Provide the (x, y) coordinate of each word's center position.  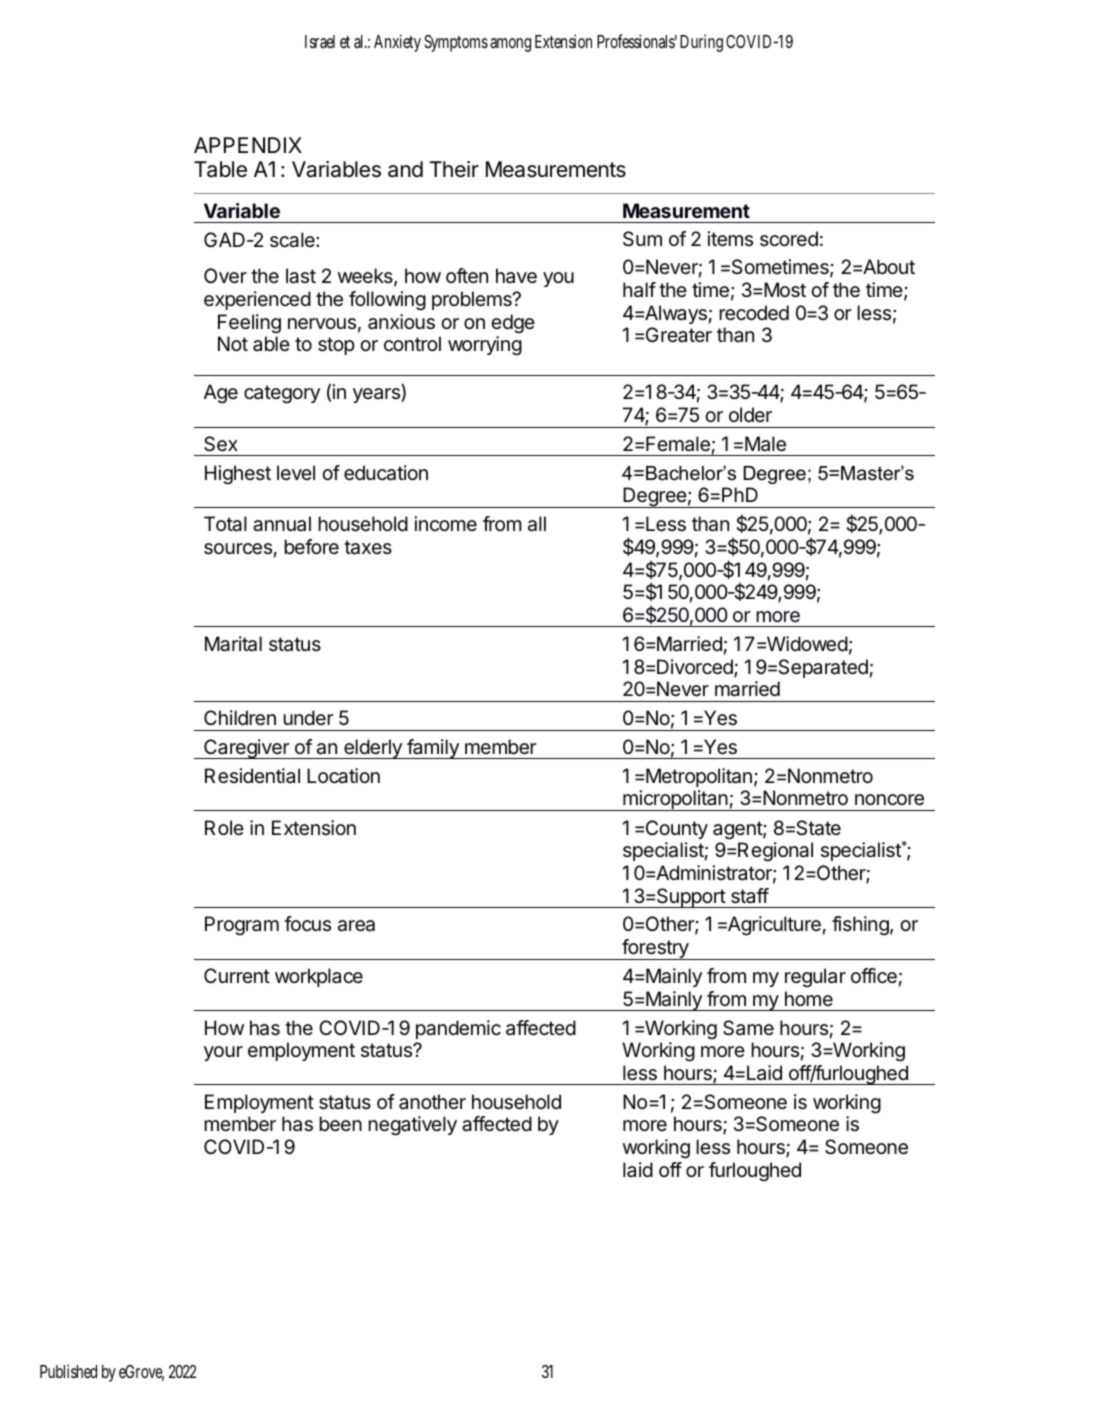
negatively (412, 1126)
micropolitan (675, 800)
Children (240, 718)
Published (68, 1371)
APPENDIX (248, 145)
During (701, 43)
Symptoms (456, 43)
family (433, 749)
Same (748, 1028)
